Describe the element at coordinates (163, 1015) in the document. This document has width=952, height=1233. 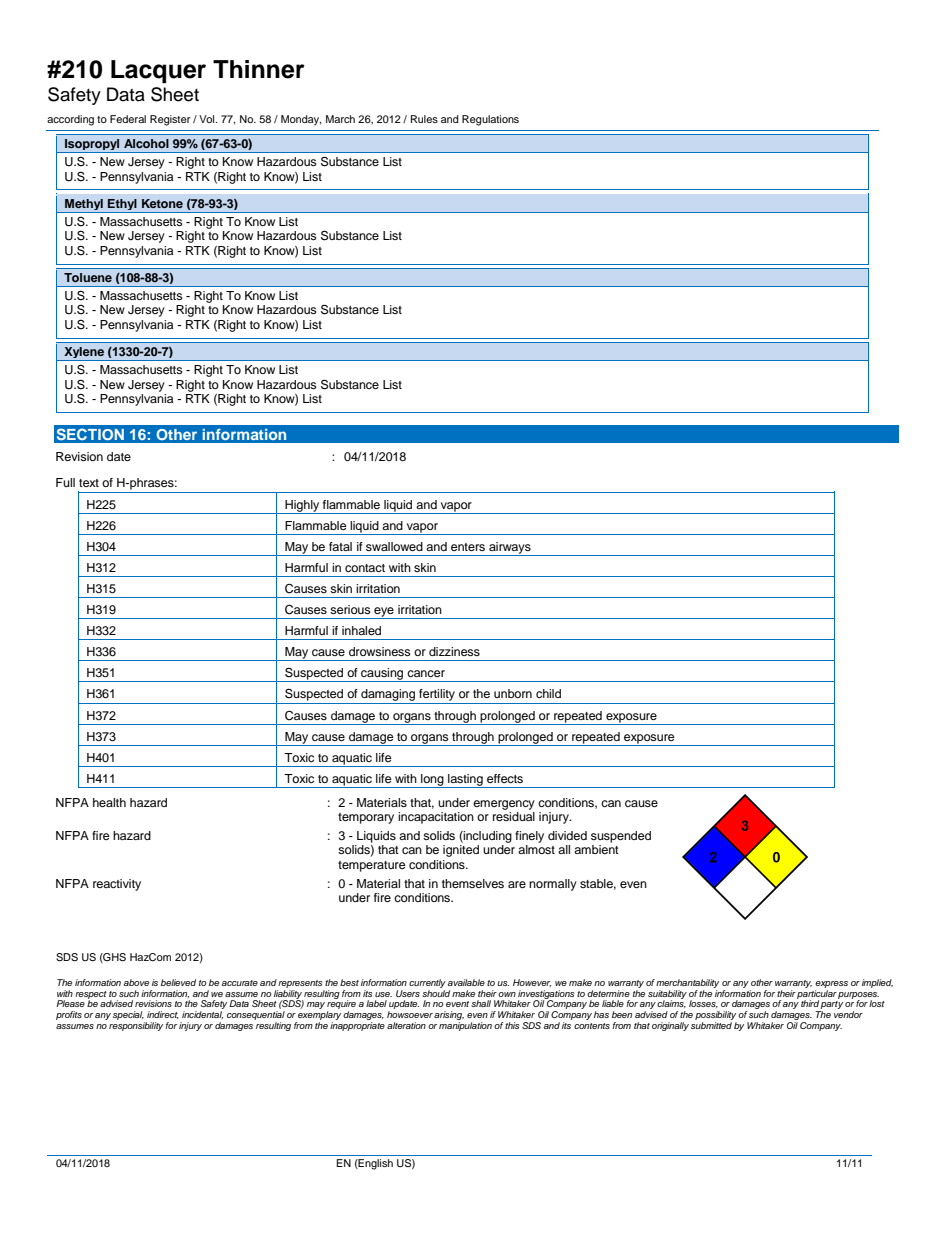
I see `indirect` at that location.
